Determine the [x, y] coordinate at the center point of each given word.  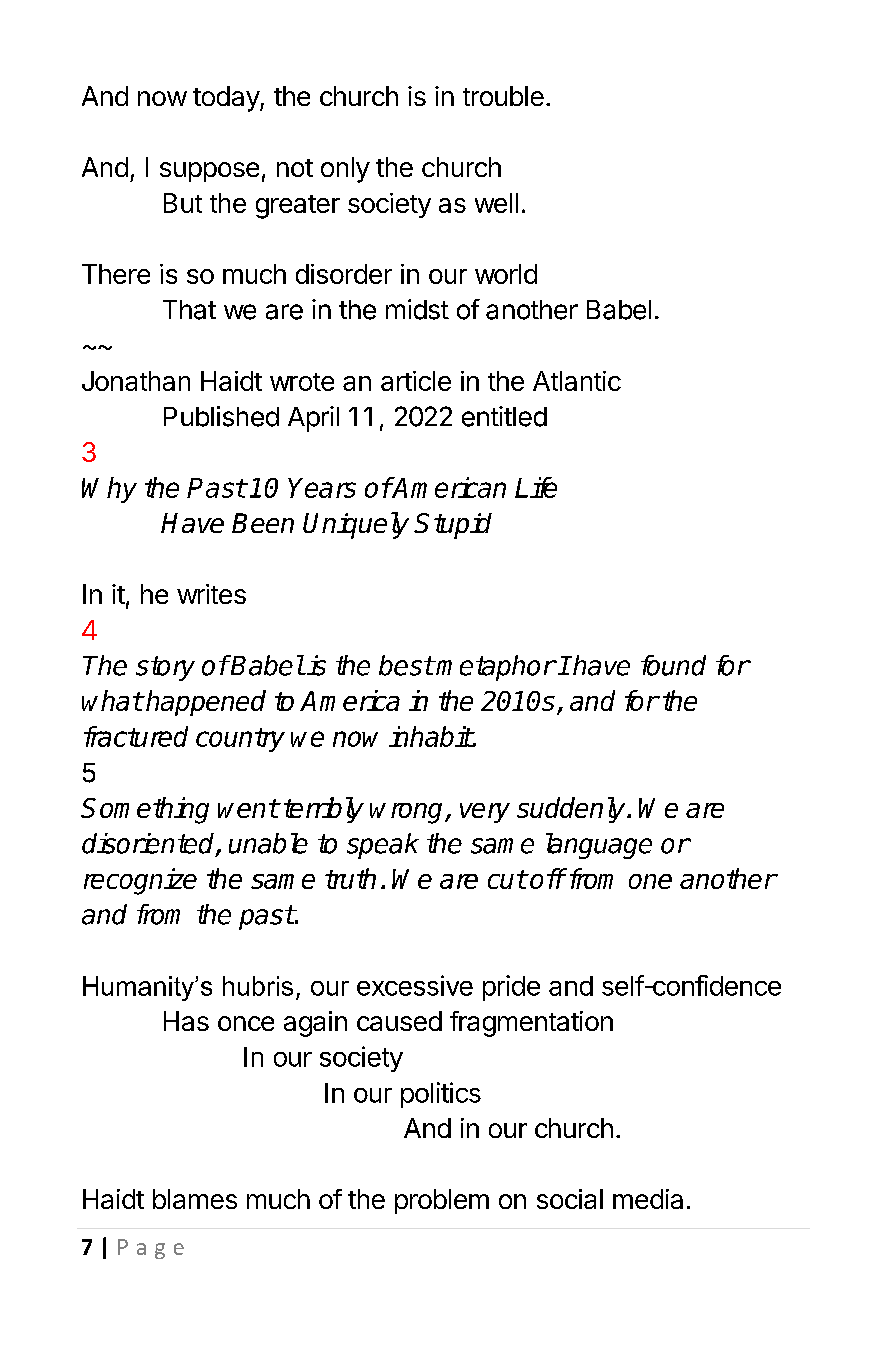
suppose [209, 172]
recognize [140, 881]
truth [350, 878]
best [406, 665]
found [673, 665]
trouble [503, 96]
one [650, 881]
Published [221, 416]
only [345, 170]
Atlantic [577, 381]
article [416, 381]
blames [195, 1199]
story [165, 668]
